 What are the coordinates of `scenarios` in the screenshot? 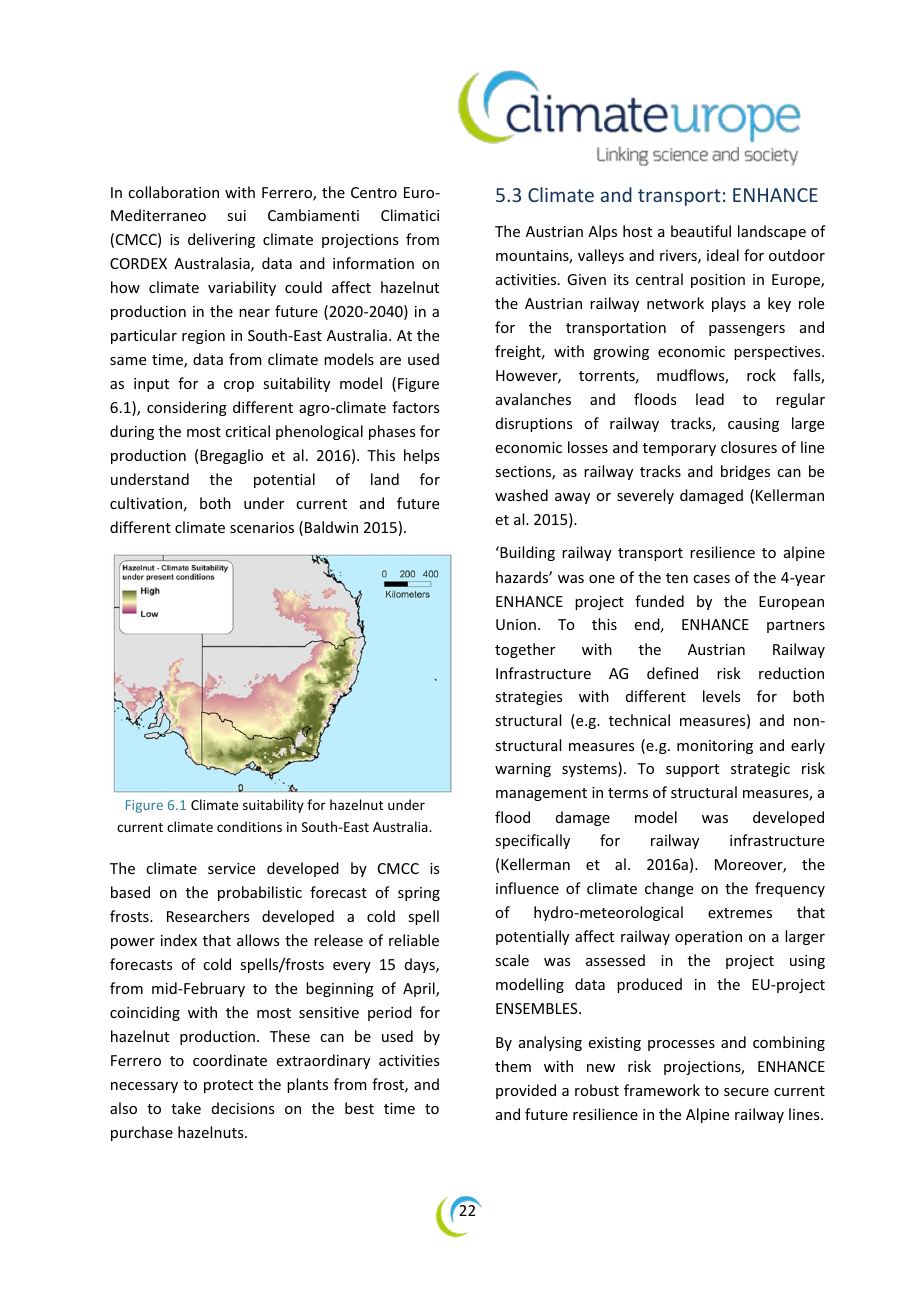 It's located at (262, 527).
